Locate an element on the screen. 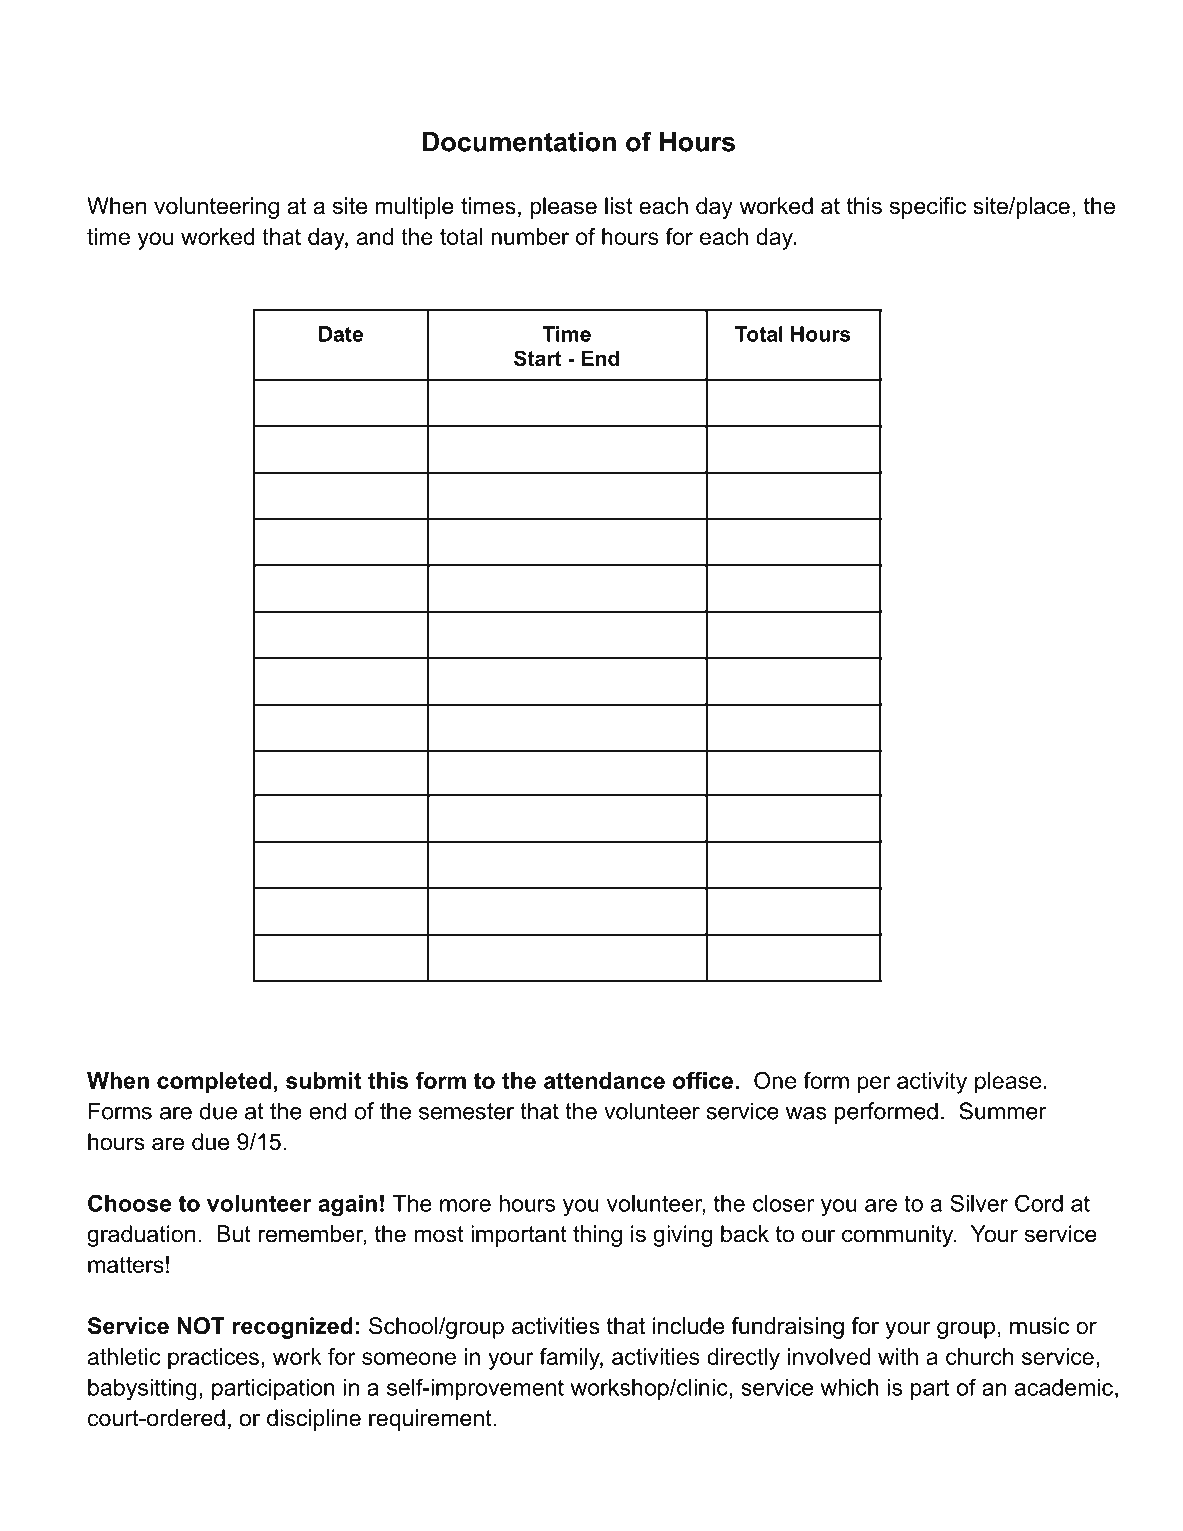  specific is located at coordinates (928, 208).
